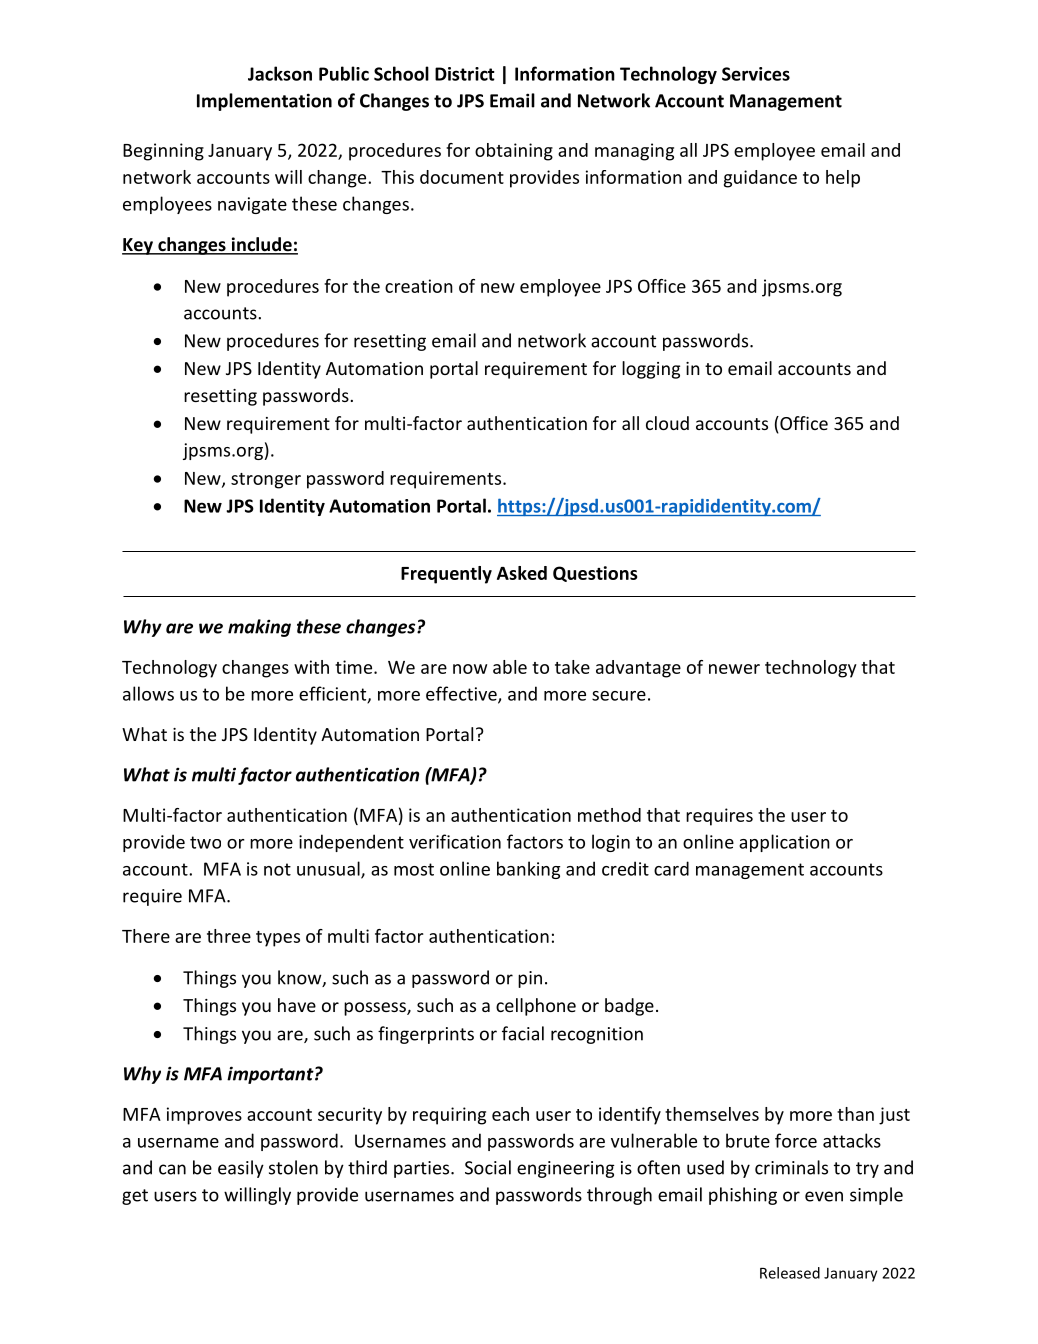 The height and width of the screenshot is (1344, 1038). I want to click on easily, so click(241, 1169).
